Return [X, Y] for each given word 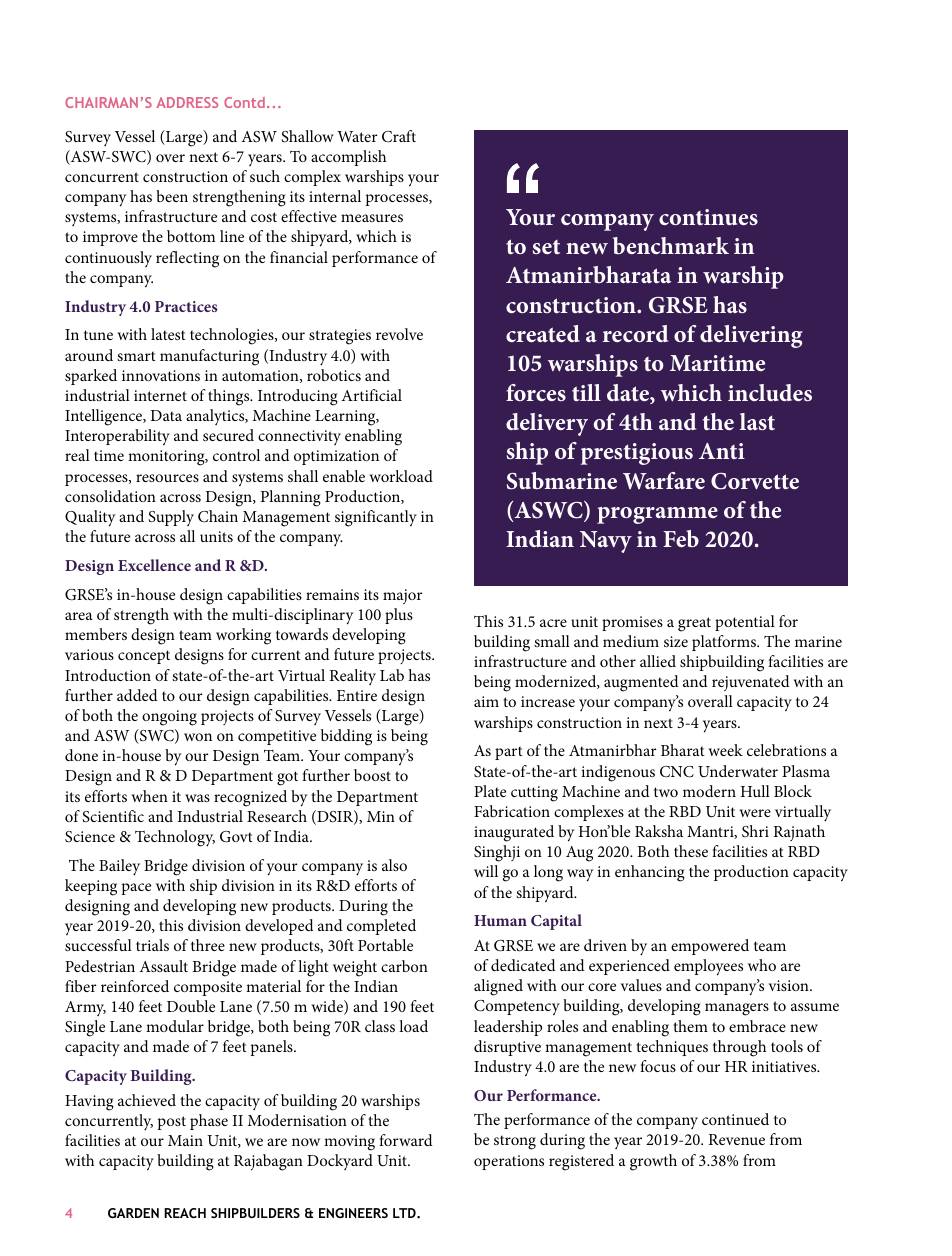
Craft [399, 136]
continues [708, 217]
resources [167, 478]
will [486, 871]
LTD [405, 1213]
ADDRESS [187, 102]
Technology [175, 838]
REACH [185, 1213]
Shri [755, 831]
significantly [376, 518]
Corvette [755, 481]
